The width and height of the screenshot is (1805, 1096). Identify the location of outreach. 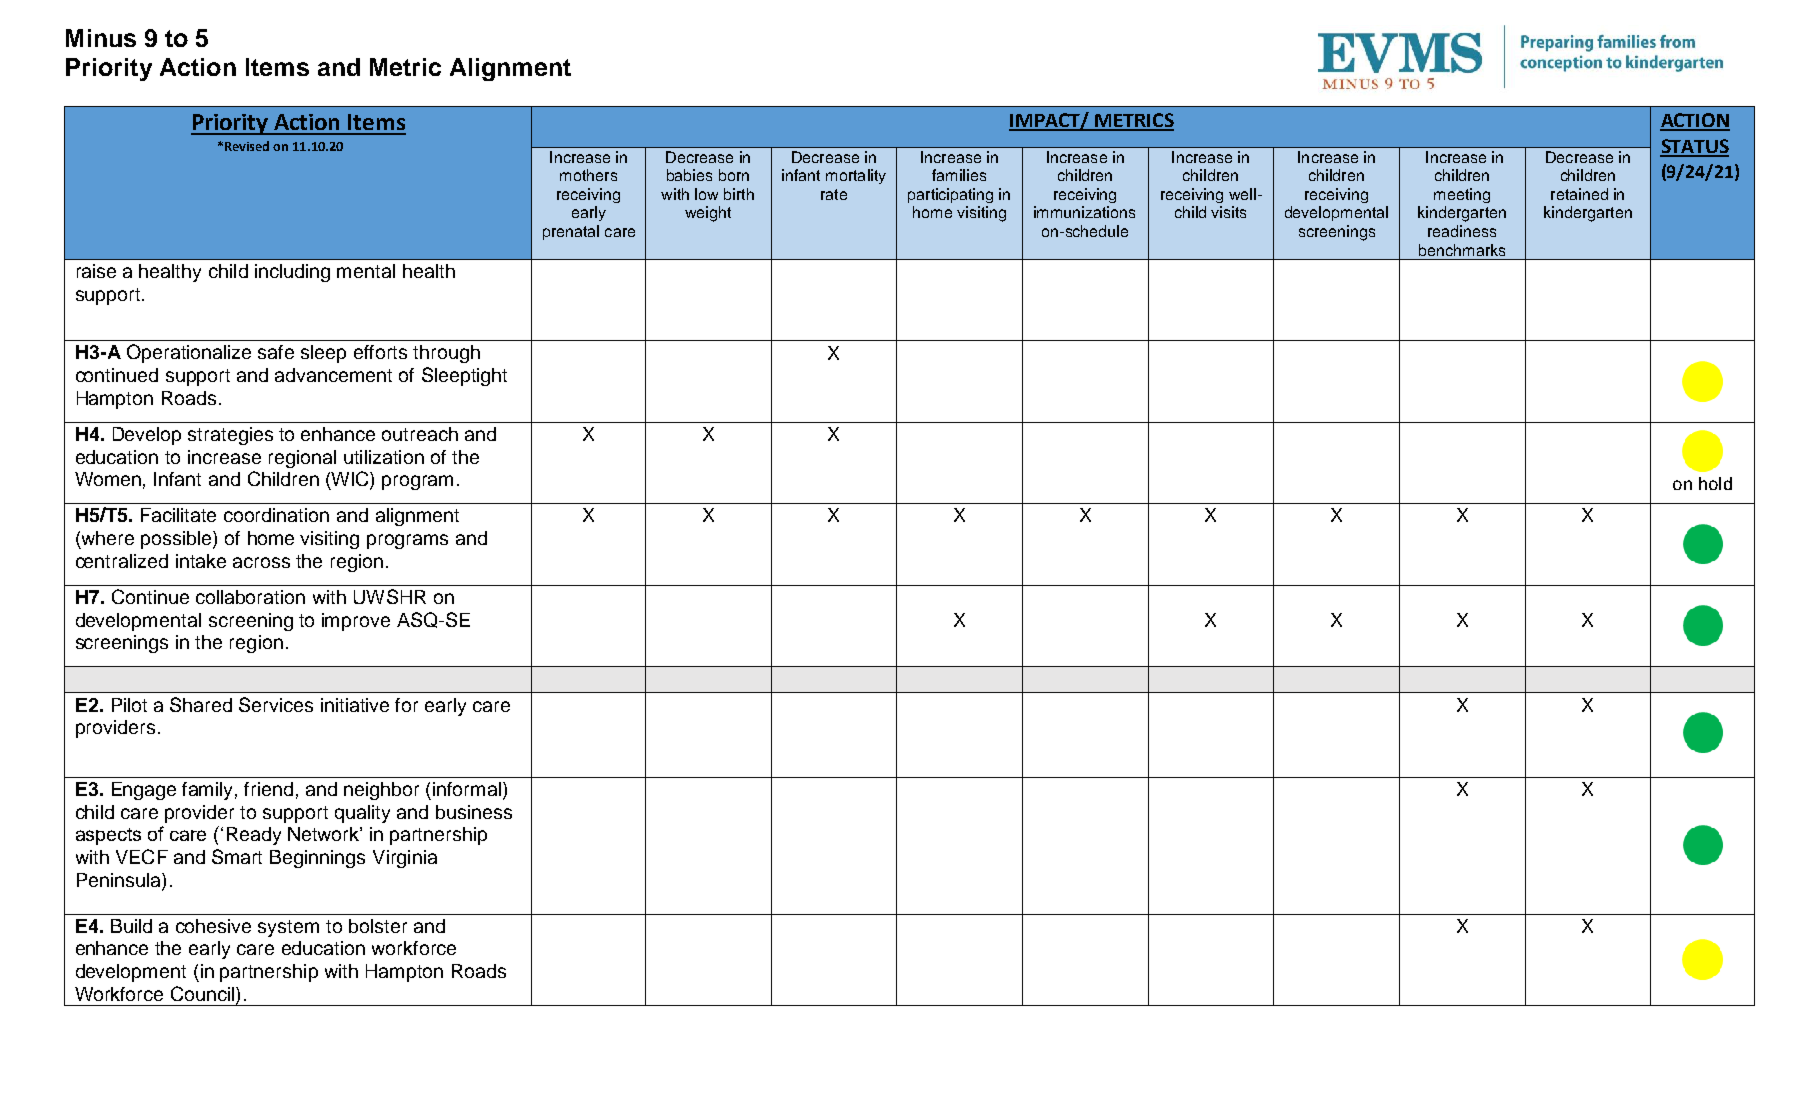
(420, 434).
